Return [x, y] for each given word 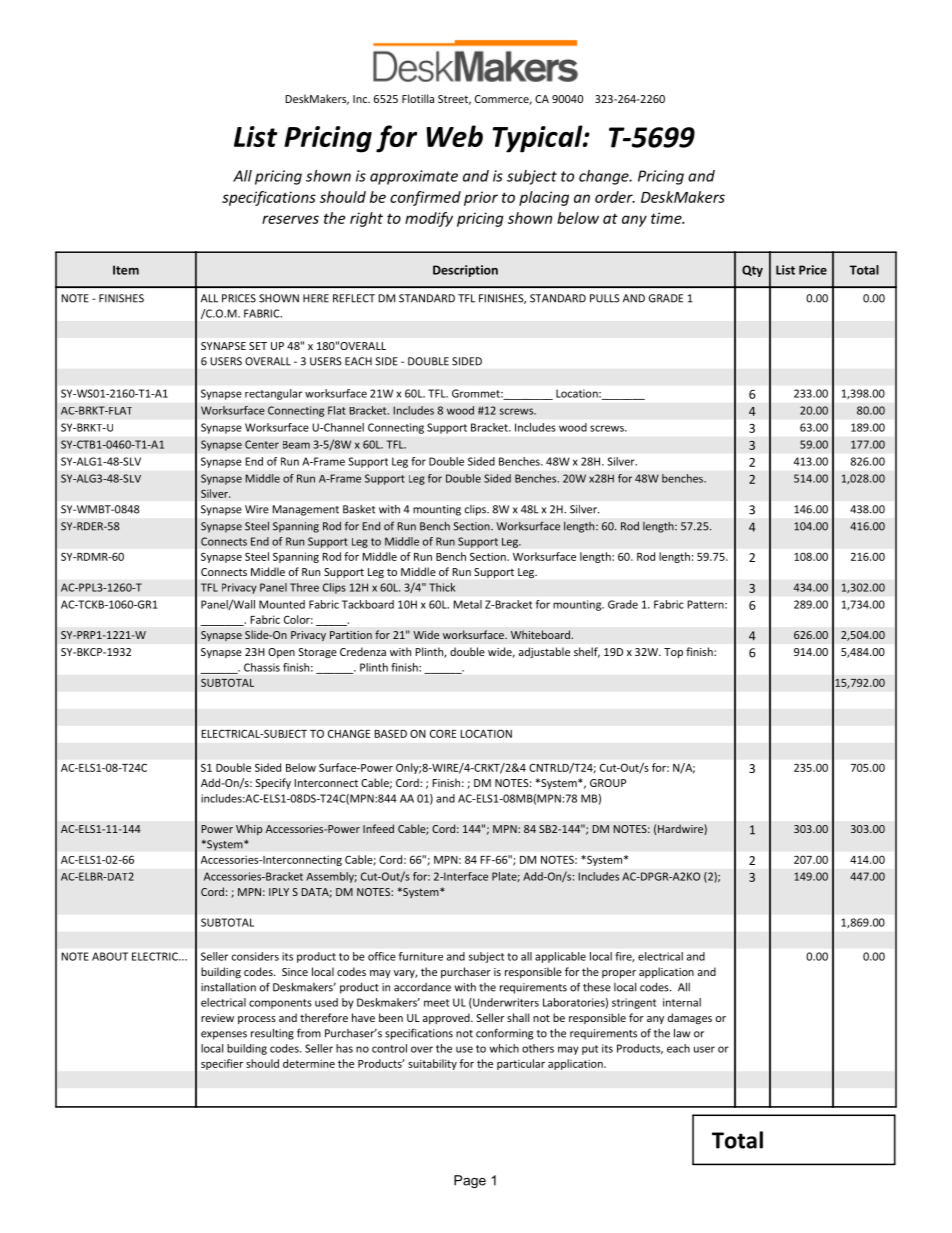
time [667, 218]
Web [454, 136]
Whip [249, 829]
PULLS [604, 298]
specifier [222, 1064]
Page [470, 1181]
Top [673, 653]
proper [619, 974]
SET [258, 346]
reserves [290, 219]
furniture [421, 956]
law [682, 1033]
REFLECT [354, 298]
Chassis [262, 667]
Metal [468, 604]
